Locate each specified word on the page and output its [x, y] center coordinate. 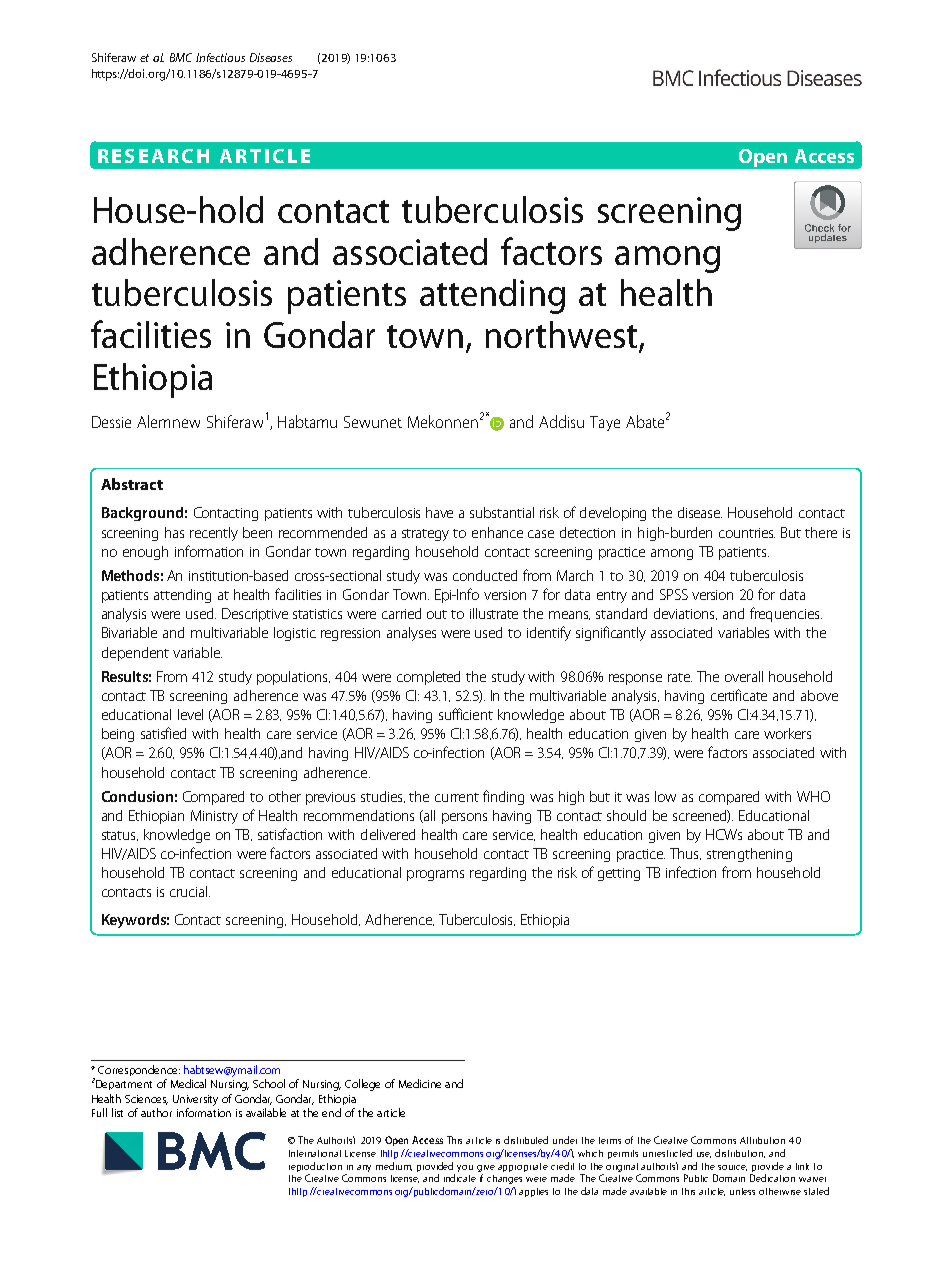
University [195, 1100]
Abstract [132, 484]
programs [435, 875]
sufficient [466, 714]
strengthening [749, 855]
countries [747, 533]
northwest [563, 336]
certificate [739, 695]
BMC [181, 57]
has [174, 532]
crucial [190, 891]
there [821, 532]
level [190, 714]
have [439, 512]
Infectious [220, 57]
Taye [605, 423]
